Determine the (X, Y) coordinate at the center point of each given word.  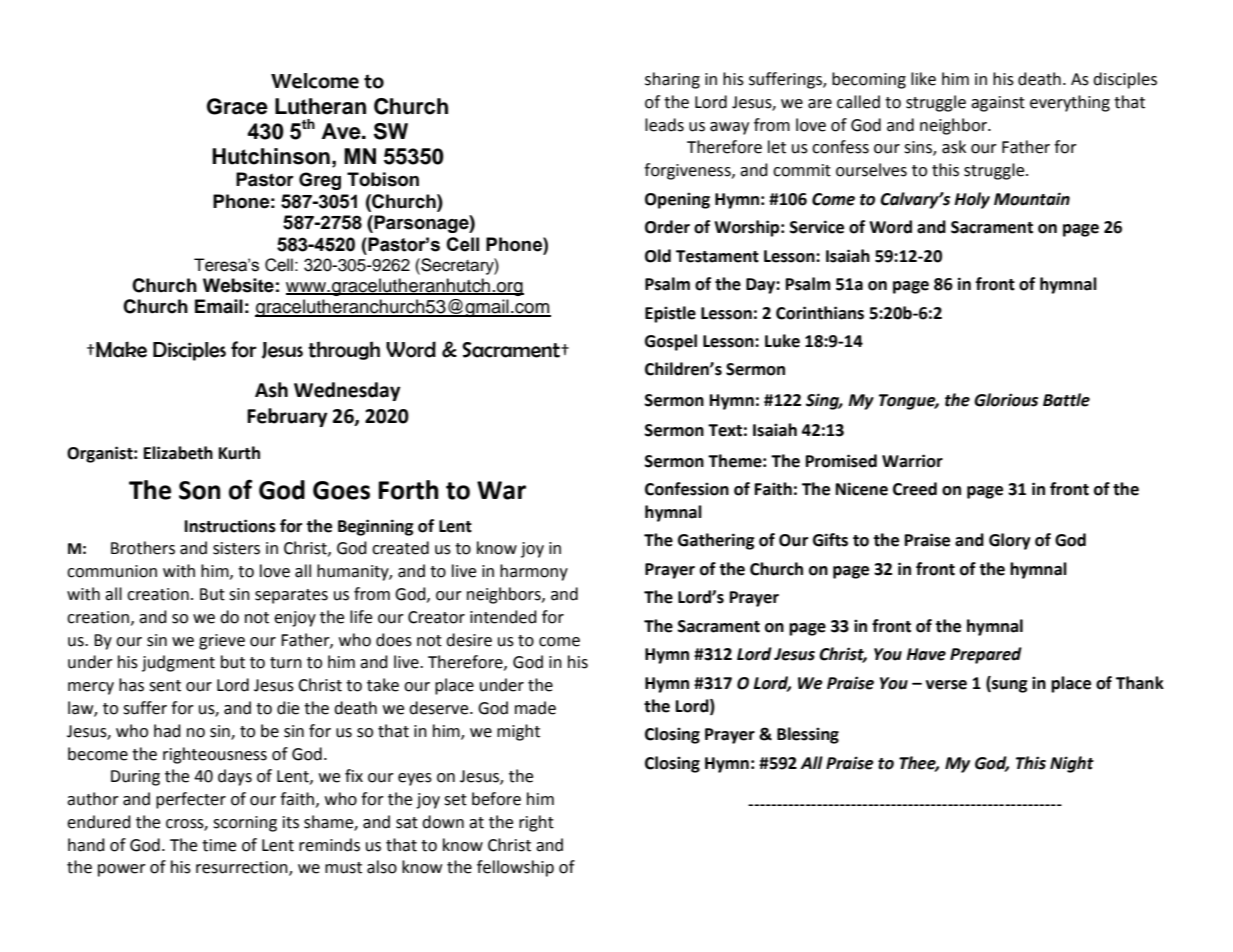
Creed (915, 489)
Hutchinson (271, 156)
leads (664, 125)
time (219, 845)
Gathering (716, 541)
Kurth (239, 453)
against (998, 104)
